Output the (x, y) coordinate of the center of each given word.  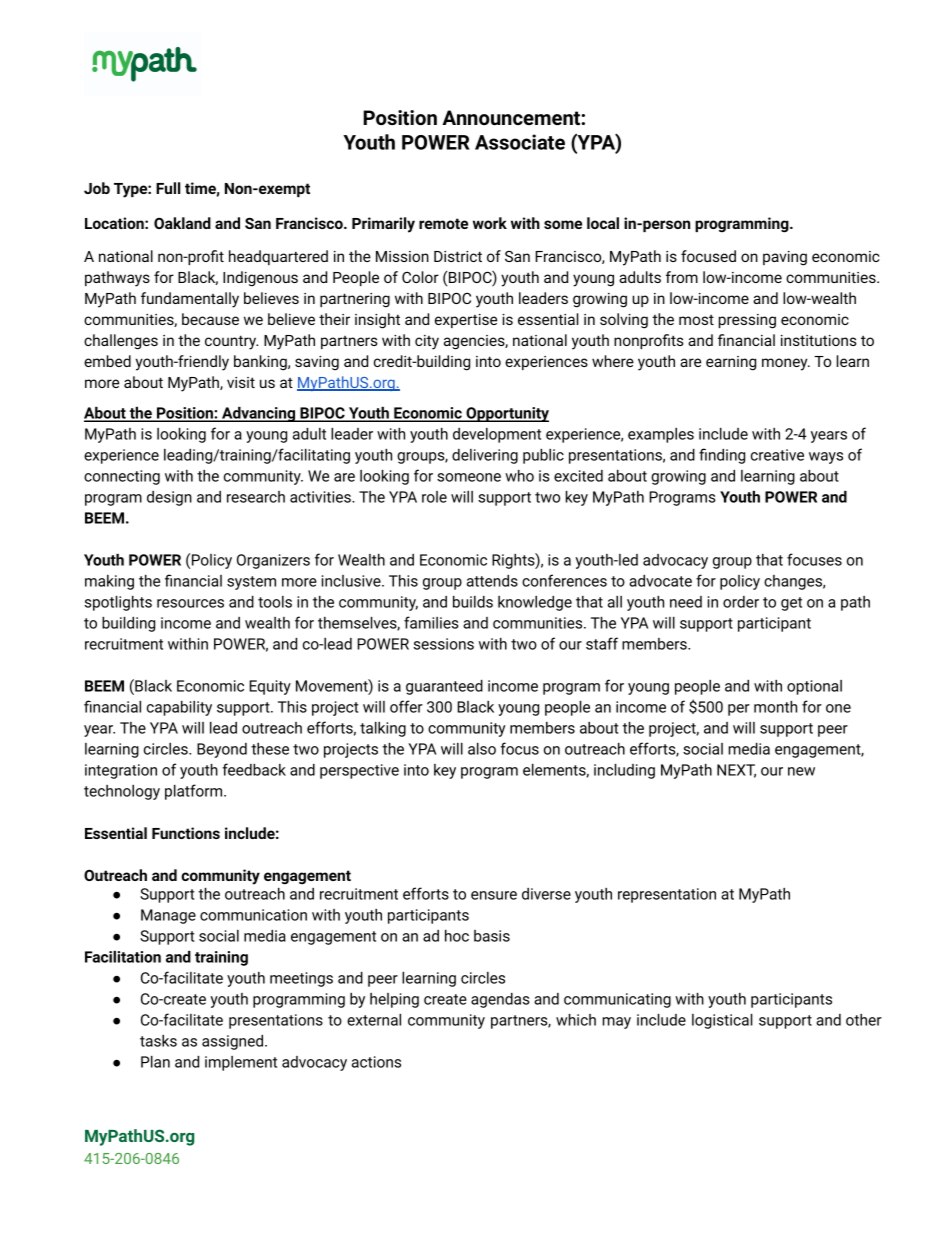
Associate (520, 142)
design (169, 498)
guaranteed (444, 687)
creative (777, 455)
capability (179, 708)
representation (667, 895)
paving (785, 258)
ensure (494, 895)
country (231, 342)
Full (168, 188)
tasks (158, 1041)
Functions (186, 833)
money (786, 364)
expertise (466, 321)
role (434, 497)
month (775, 707)
